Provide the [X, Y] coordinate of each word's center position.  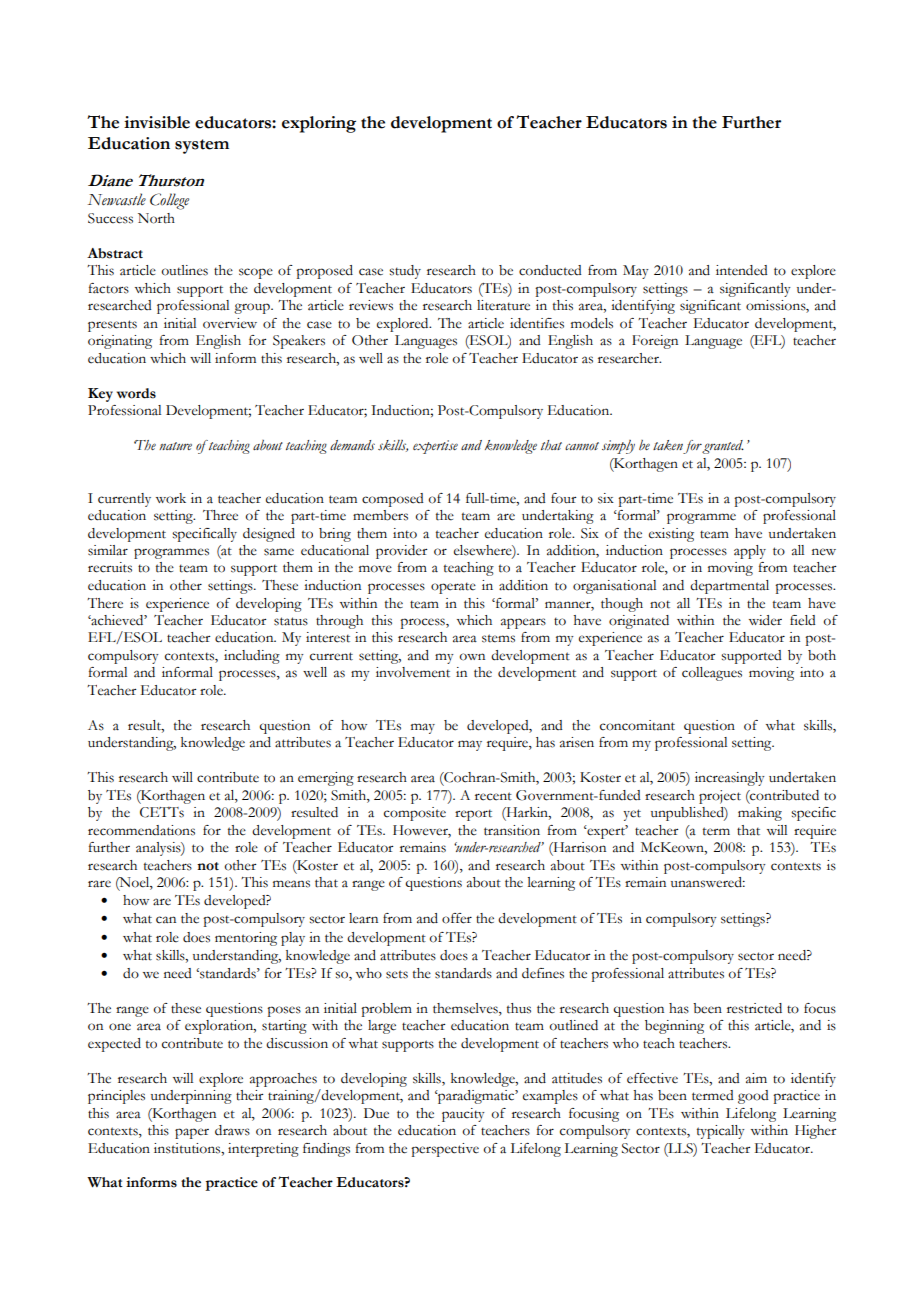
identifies [537, 323]
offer [457, 918]
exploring [319, 124]
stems [498, 638]
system [202, 146]
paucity [463, 1115]
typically [721, 1132]
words [136, 393]
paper [192, 1133]
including [252, 657]
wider [765, 620]
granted [723, 447]
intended [742, 270]
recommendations [141, 830]
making [760, 814]
